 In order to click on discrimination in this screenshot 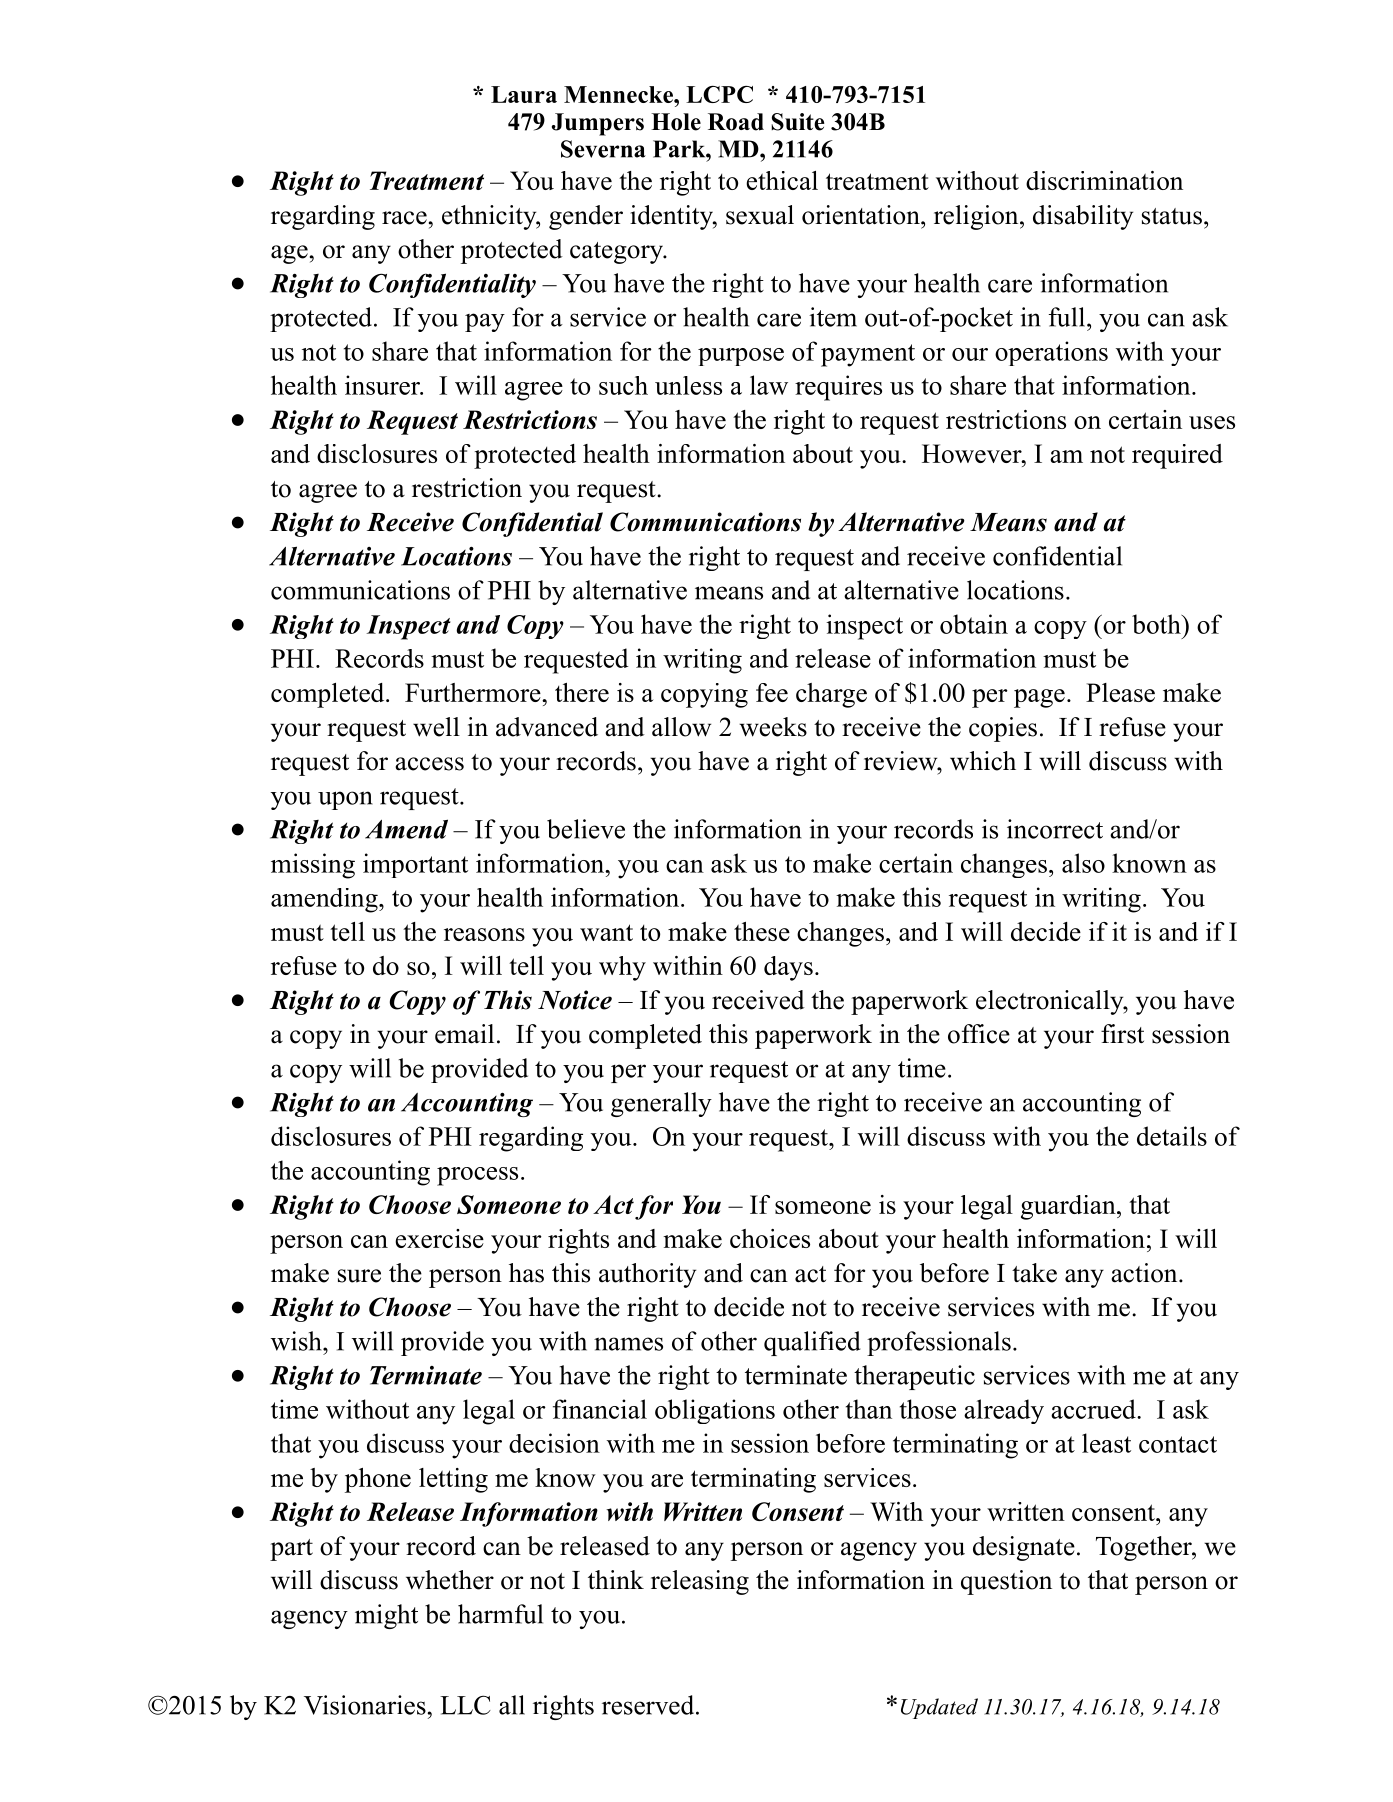, I will do `click(1104, 180)`.
